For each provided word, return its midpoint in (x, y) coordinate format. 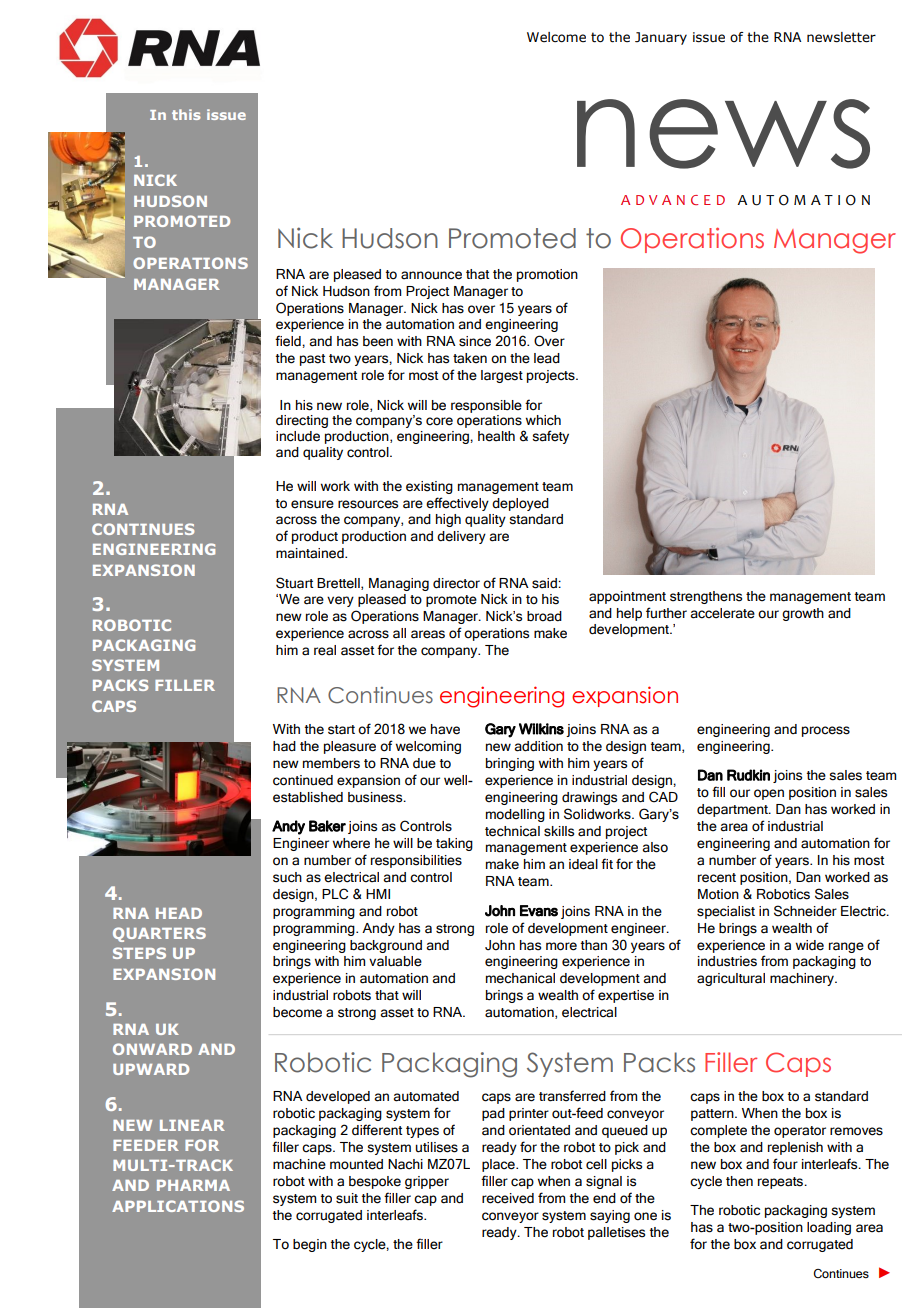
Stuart (295, 583)
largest (502, 376)
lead (547, 358)
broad (544, 616)
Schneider (805, 911)
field (289, 341)
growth (803, 614)
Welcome (556, 37)
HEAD (179, 913)
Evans (539, 911)
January (661, 38)
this (186, 114)
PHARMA (193, 1185)
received (508, 1198)
